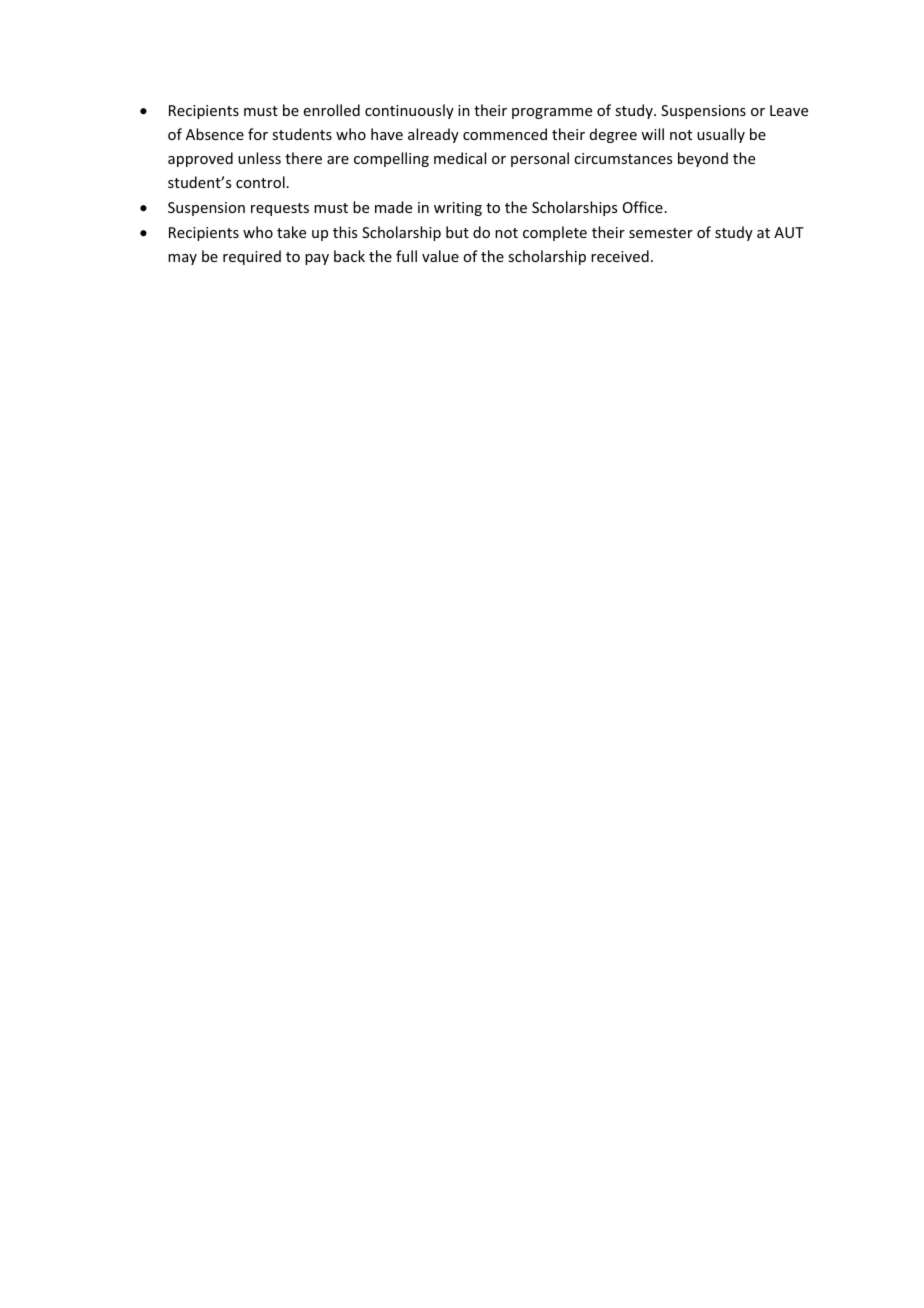 This image has width=924, height=1308. I want to click on semester, so click(661, 233).
